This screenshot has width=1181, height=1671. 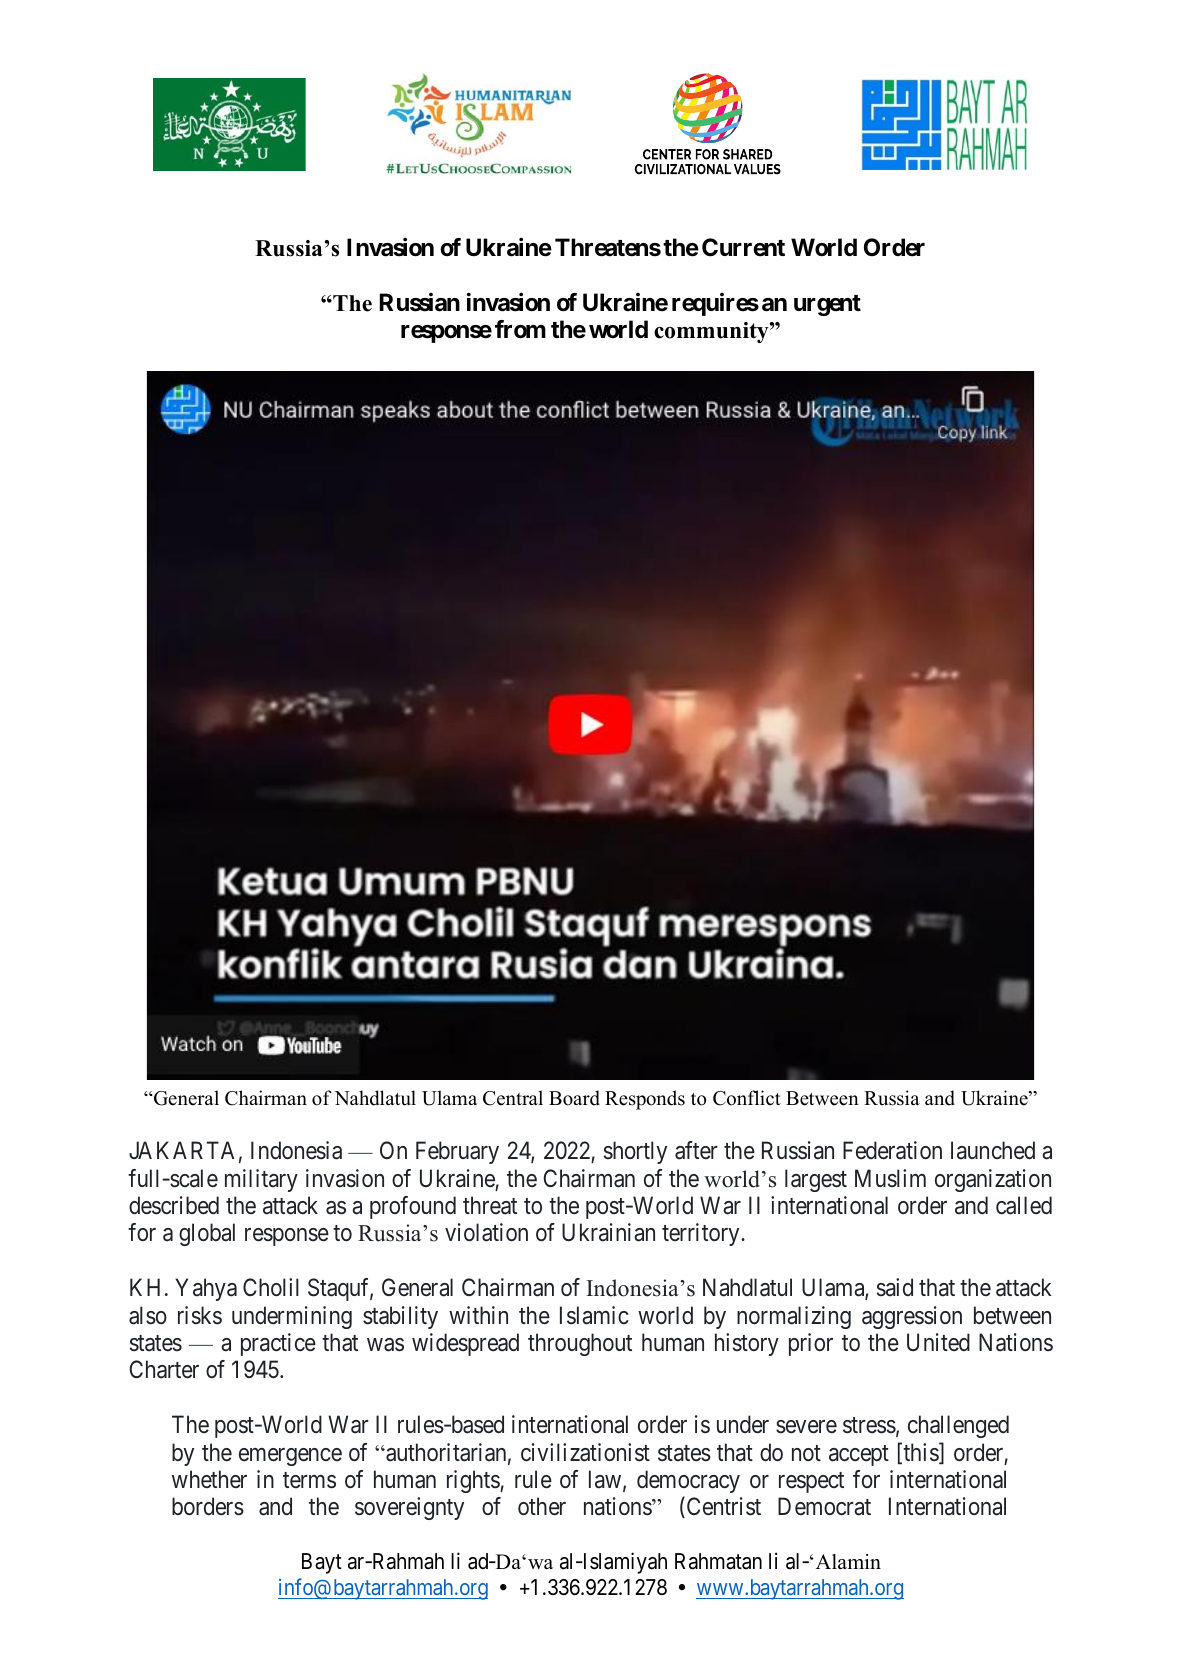 What do you see at coordinates (261, 1180) in the screenshot?
I see `military` at bounding box center [261, 1180].
